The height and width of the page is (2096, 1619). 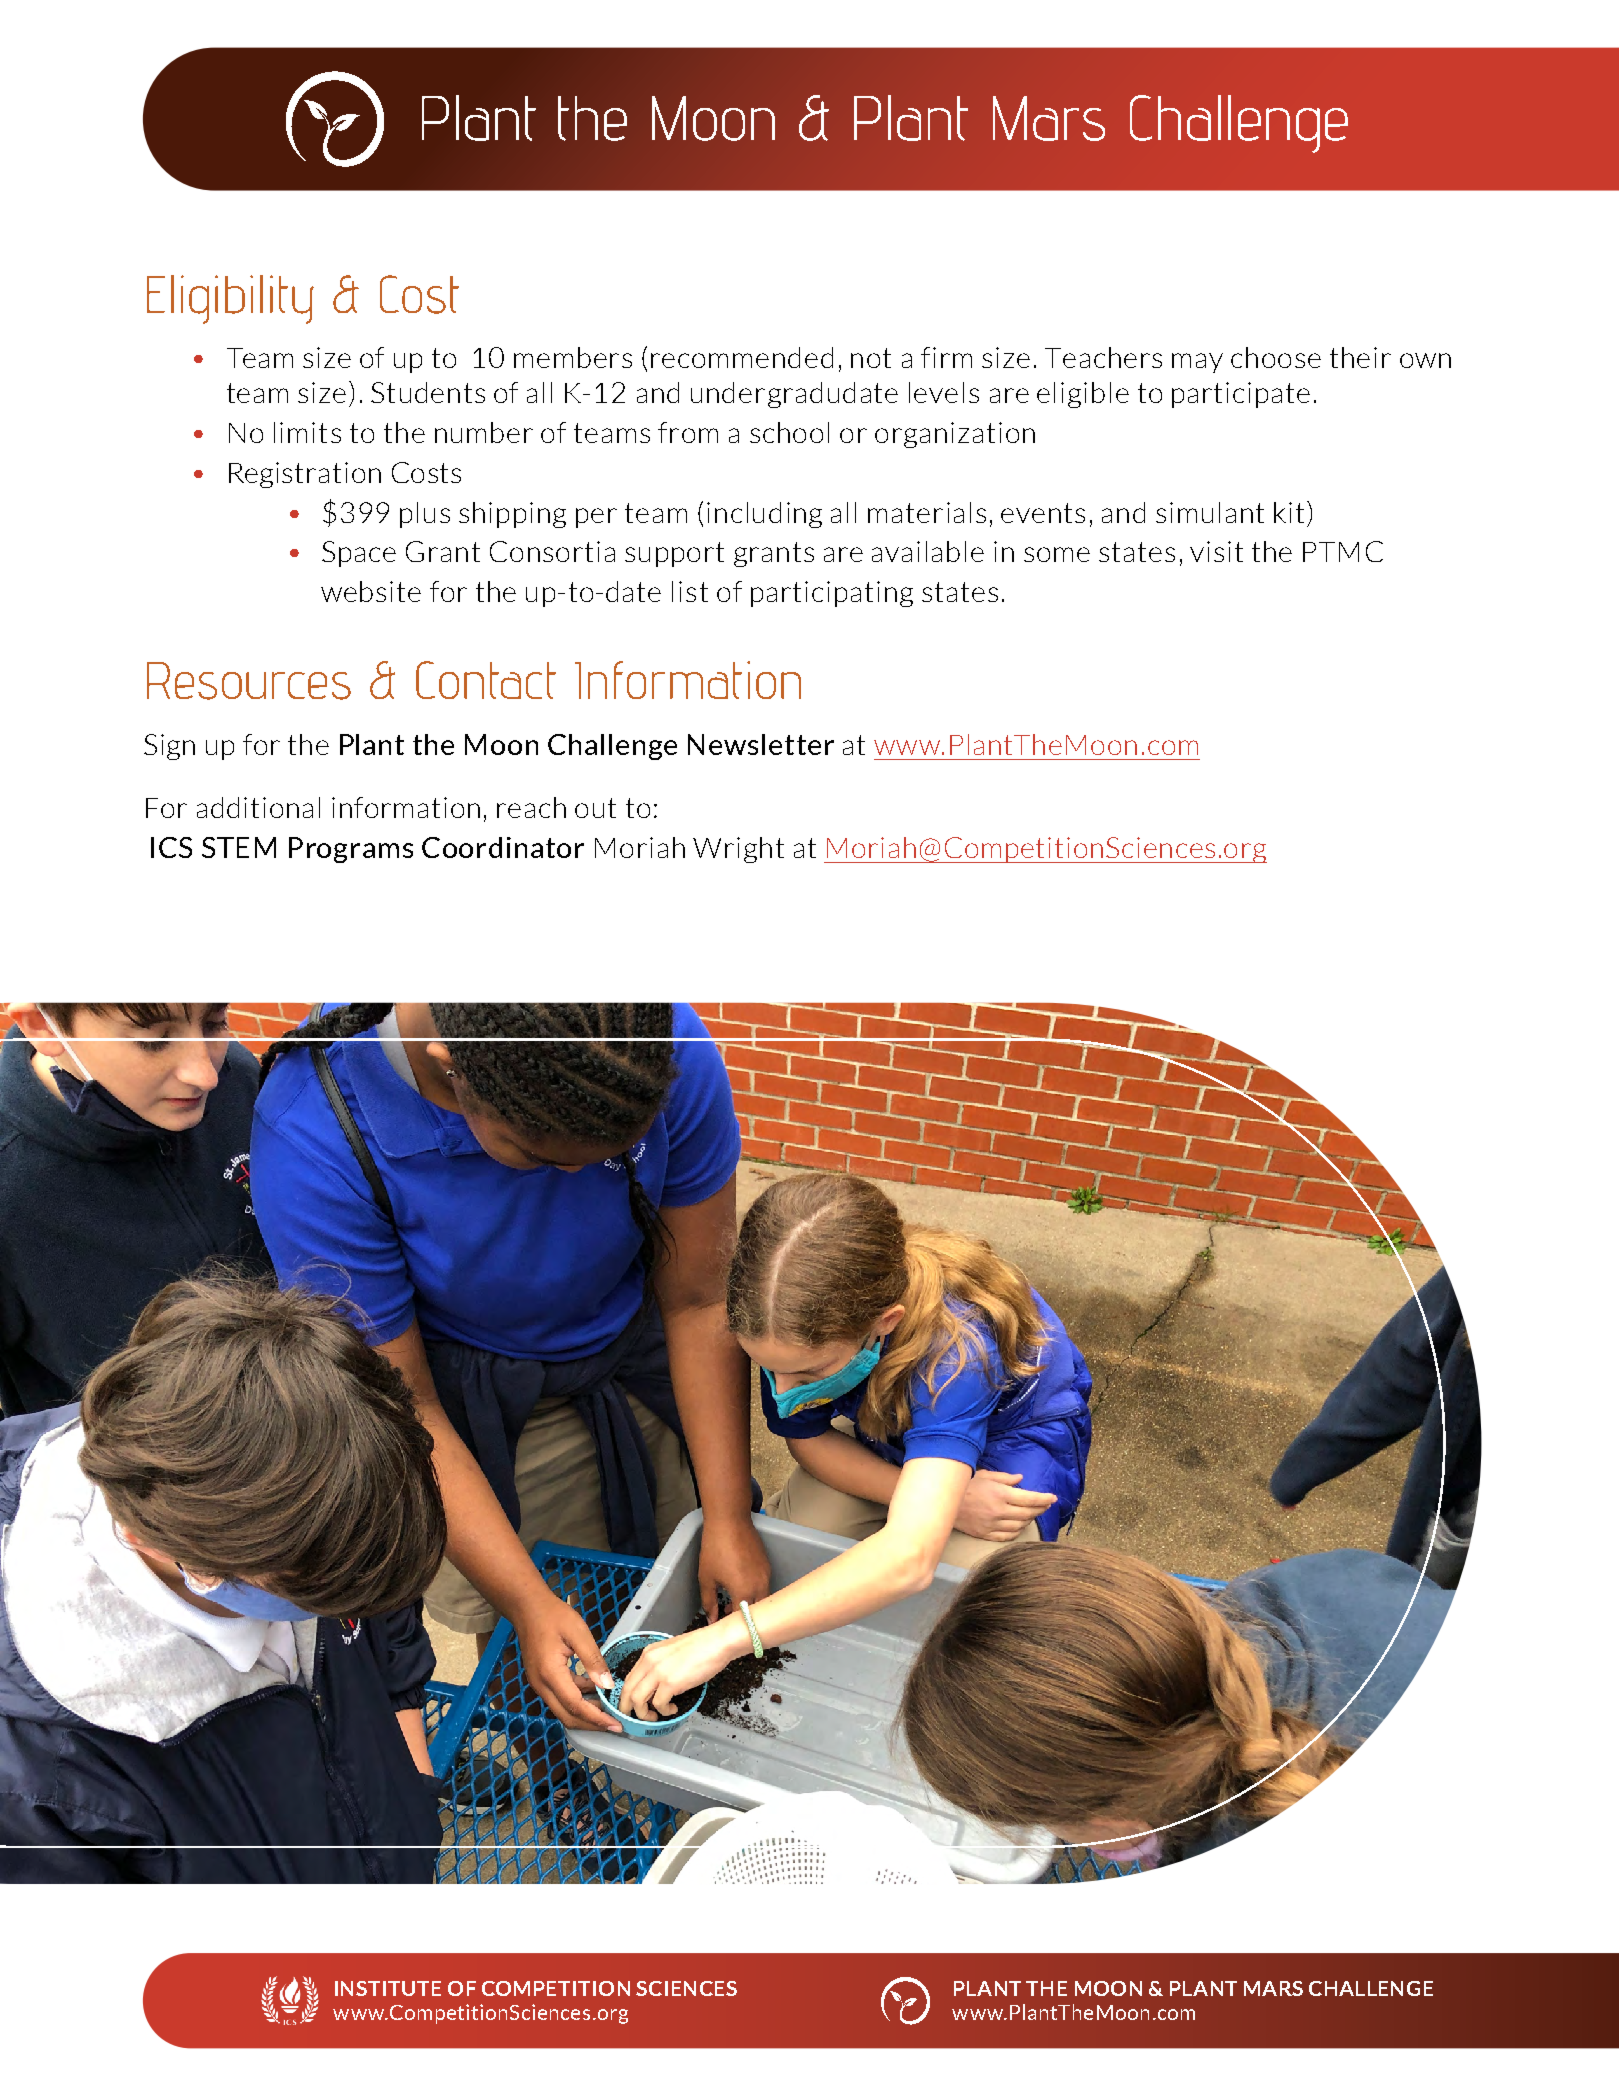 What do you see at coordinates (742, 357) in the page?
I see `recommended` at bounding box center [742, 357].
